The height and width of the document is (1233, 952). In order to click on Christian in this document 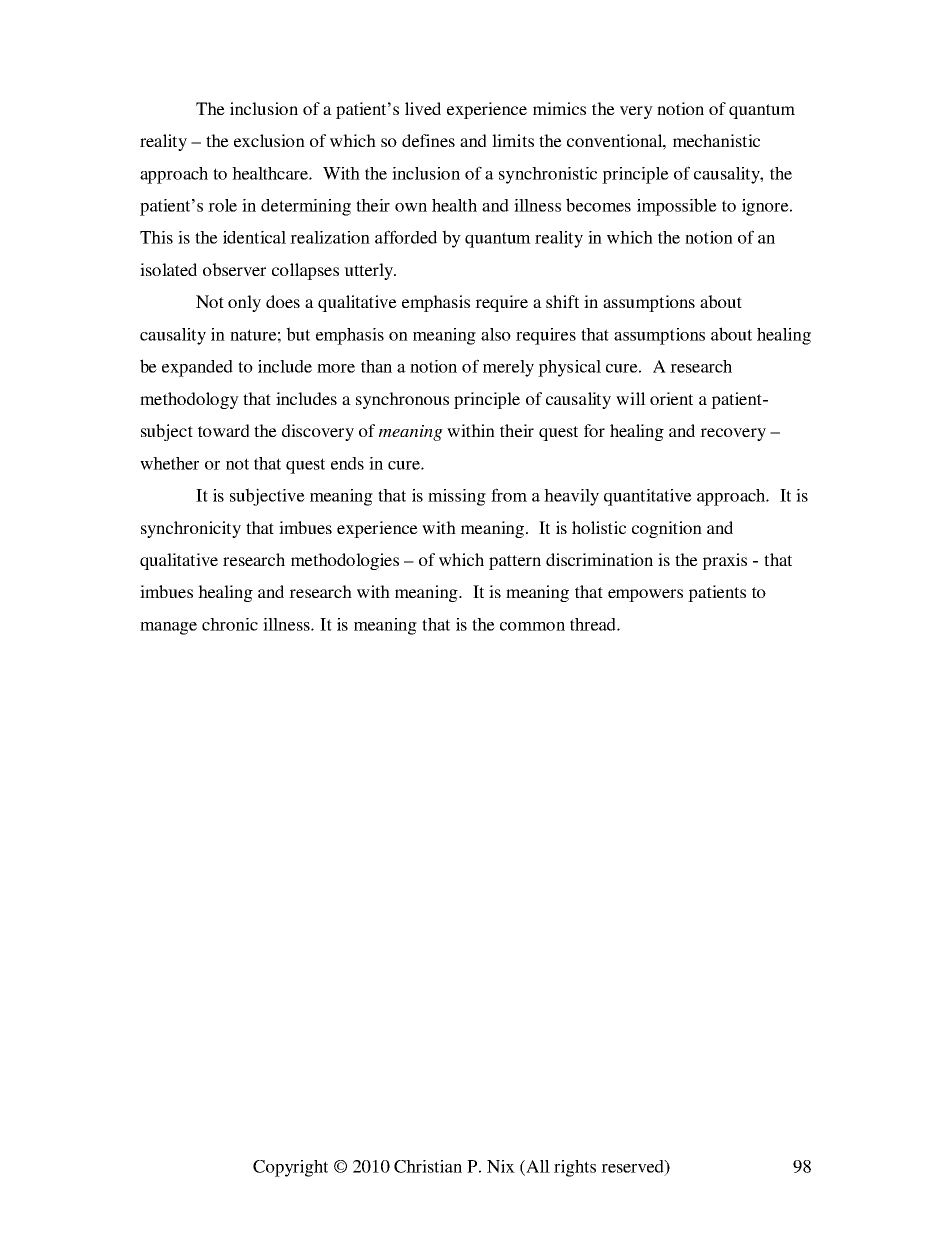, I will do `click(428, 1166)`.
